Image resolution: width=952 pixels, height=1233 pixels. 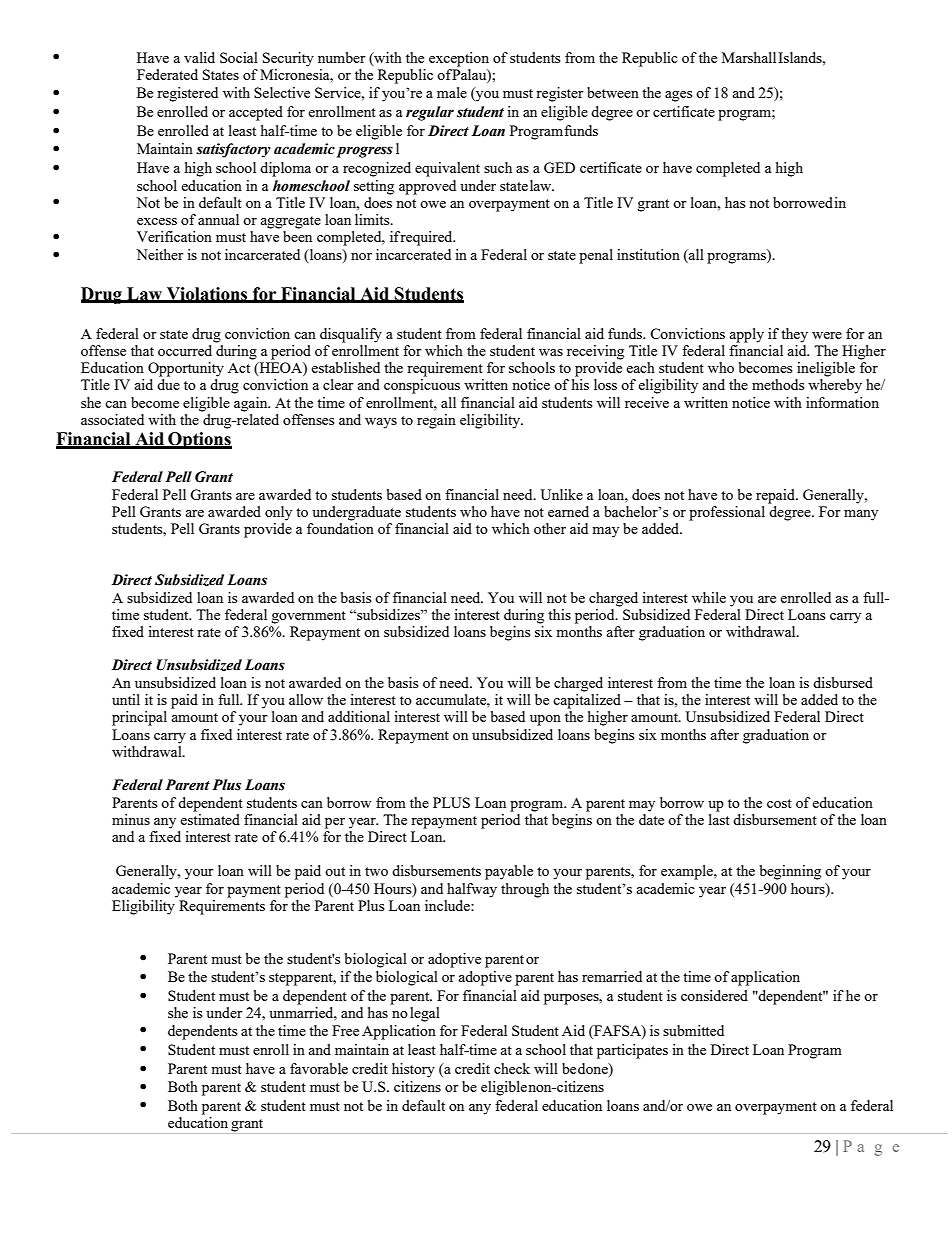 I want to click on disbursed, so click(x=843, y=682).
